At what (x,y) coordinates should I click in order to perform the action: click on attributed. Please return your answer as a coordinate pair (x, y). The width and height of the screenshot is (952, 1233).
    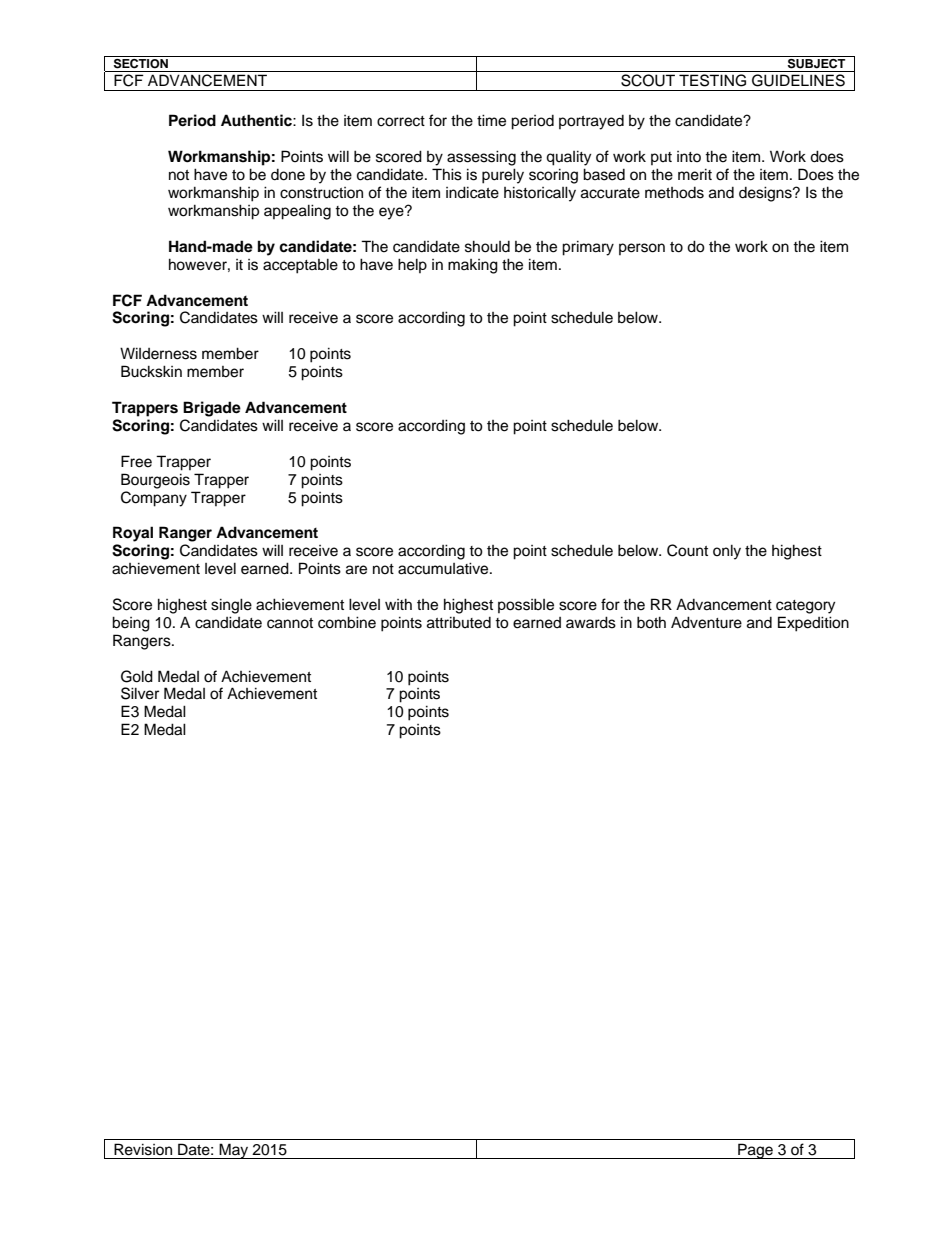
    Looking at the image, I should click on (459, 622).
